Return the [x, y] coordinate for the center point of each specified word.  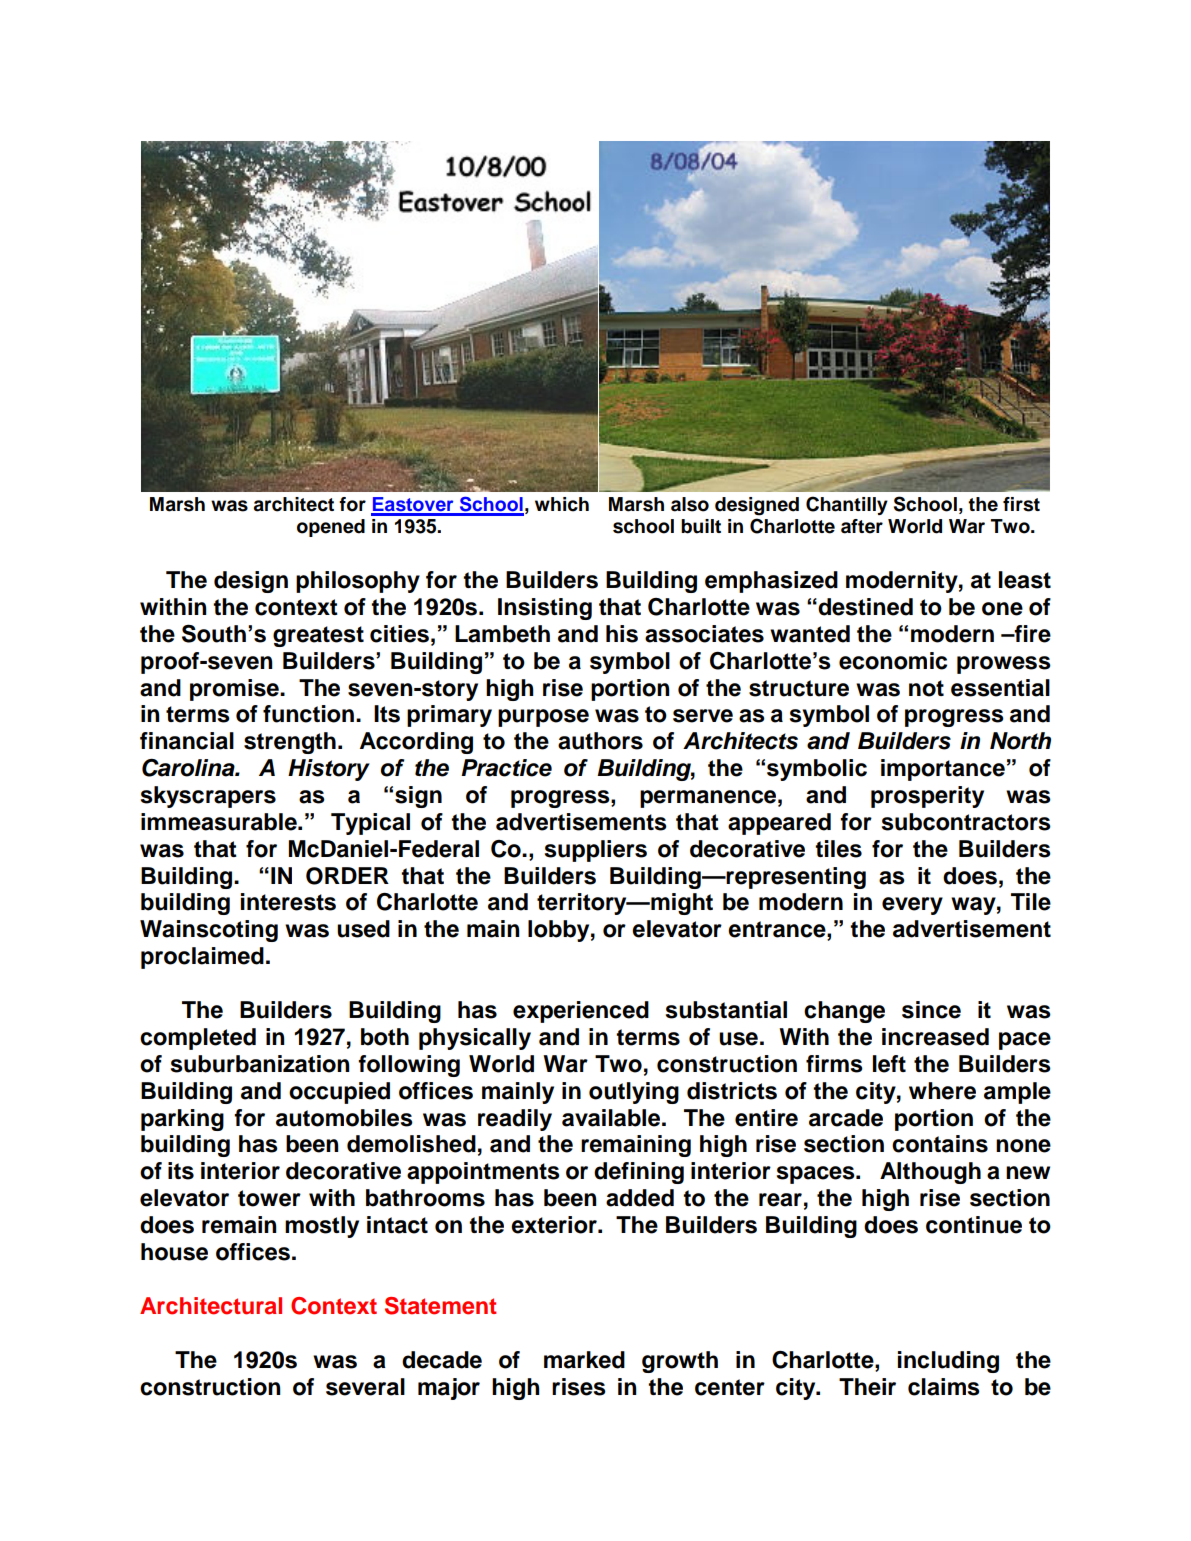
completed [198, 1039]
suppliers [596, 851]
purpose [543, 718]
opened [331, 528]
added [640, 1198]
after [862, 526]
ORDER [347, 876]
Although [930, 1173]
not [926, 688]
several [365, 1387]
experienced [581, 1012]
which [562, 504]
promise [235, 690]
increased [935, 1037]
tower [269, 1198]
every [912, 906]
